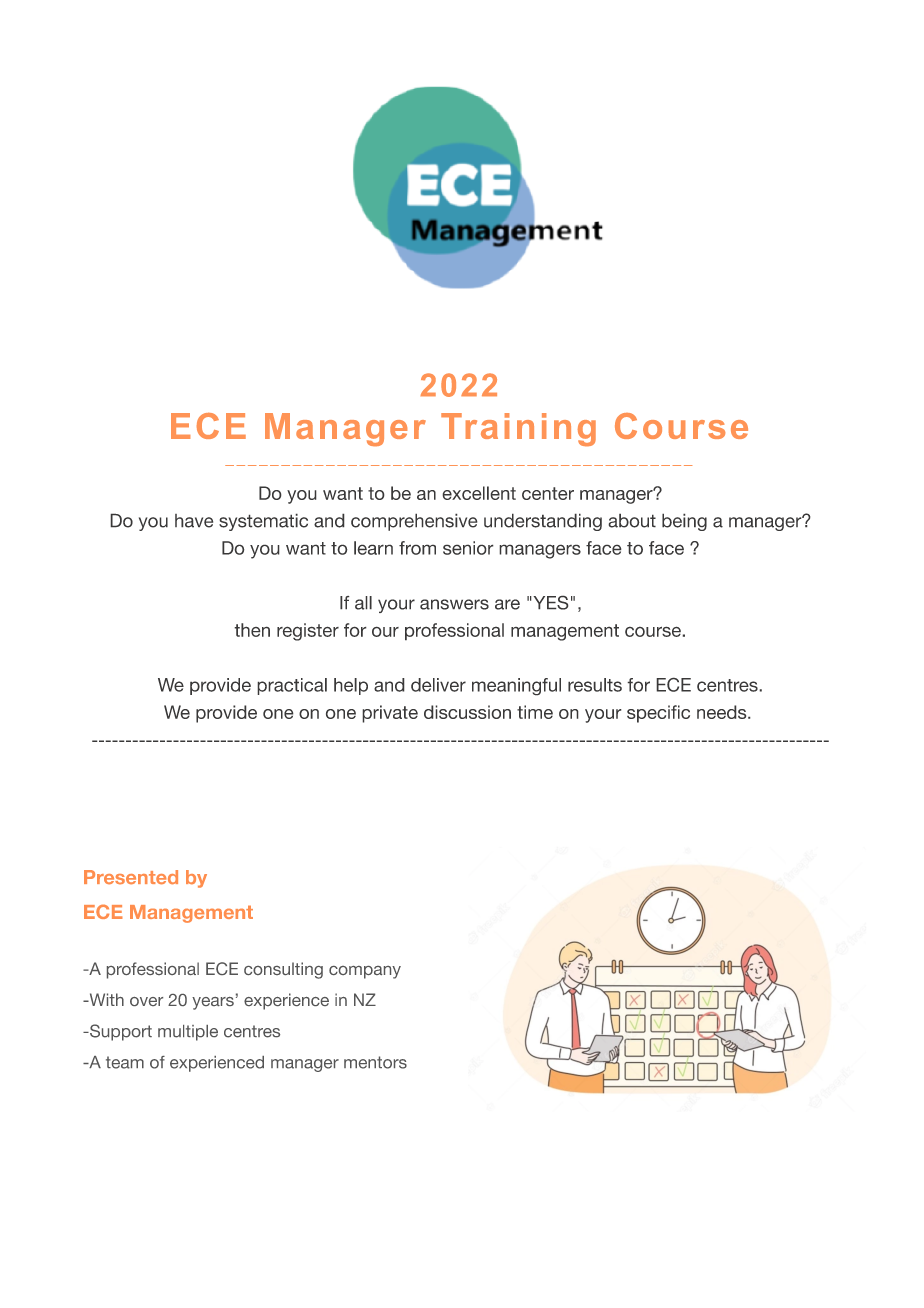 The height and width of the document is (1308, 924). What do you see at coordinates (252, 630) in the document?
I see `then` at bounding box center [252, 630].
